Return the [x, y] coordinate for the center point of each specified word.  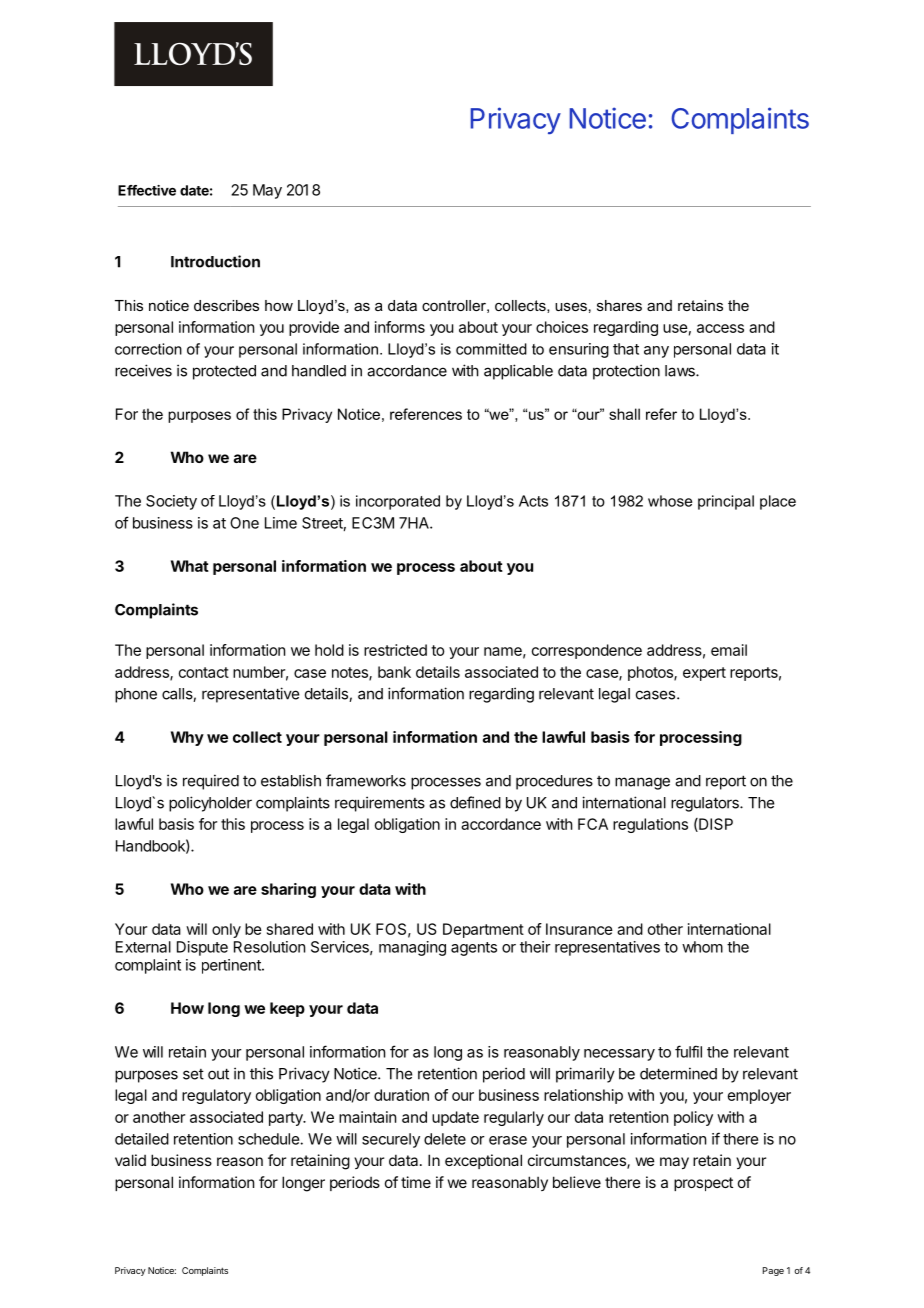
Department [483, 930]
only [226, 930]
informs [400, 327]
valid [130, 1160]
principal [726, 502]
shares [619, 305]
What [190, 566]
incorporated [398, 502]
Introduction [215, 261]
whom [702, 947]
